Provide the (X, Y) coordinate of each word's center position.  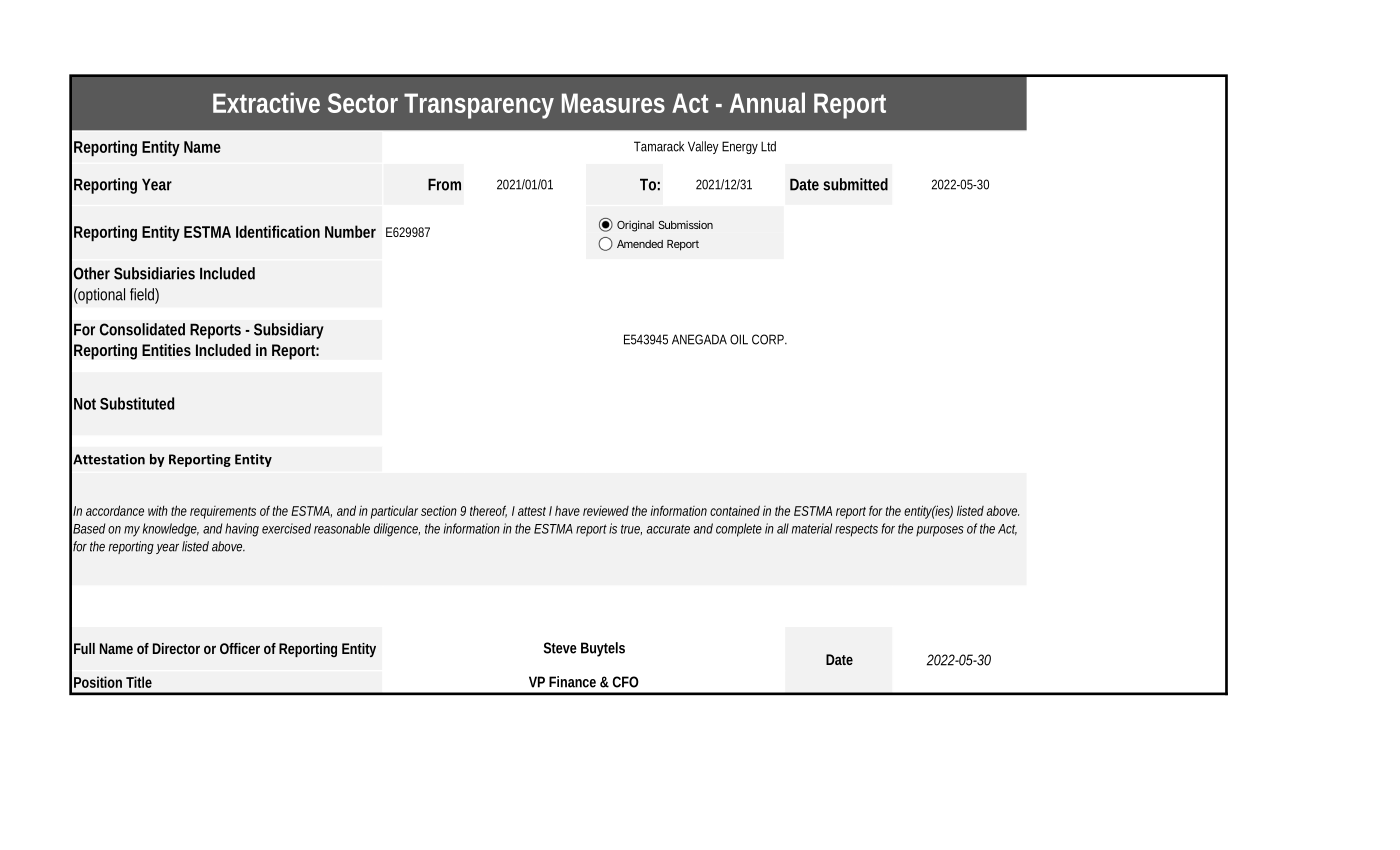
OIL (739, 339)
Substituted (137, 403)
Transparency (479, 106)
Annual (767, 102)
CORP (768, 339)
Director (176, 648)
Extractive (266, 102)
